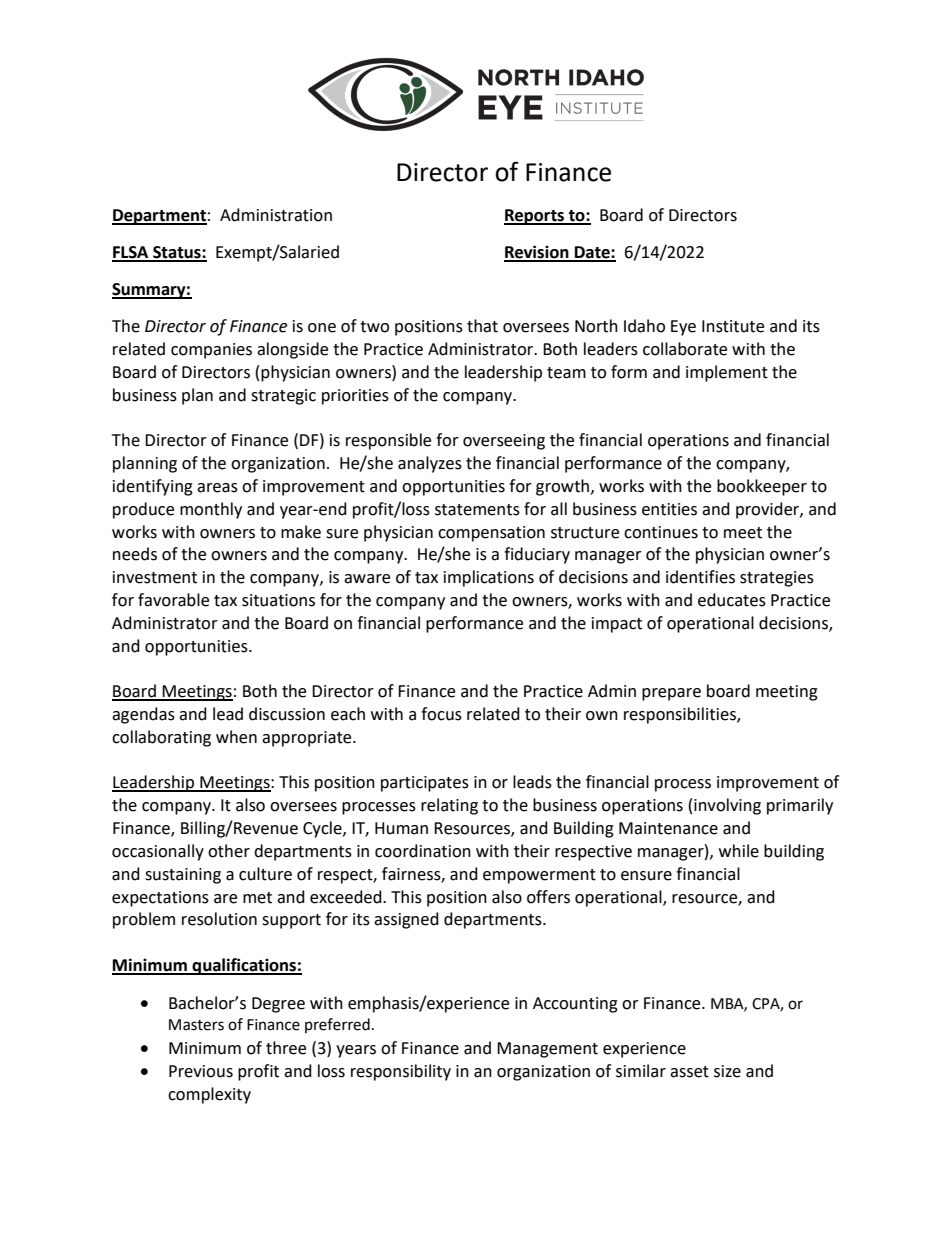 The height and width of the image is (1233, 952). Describe the element at coordinates (537, 253) in the image. I see `Revision` at that location.
